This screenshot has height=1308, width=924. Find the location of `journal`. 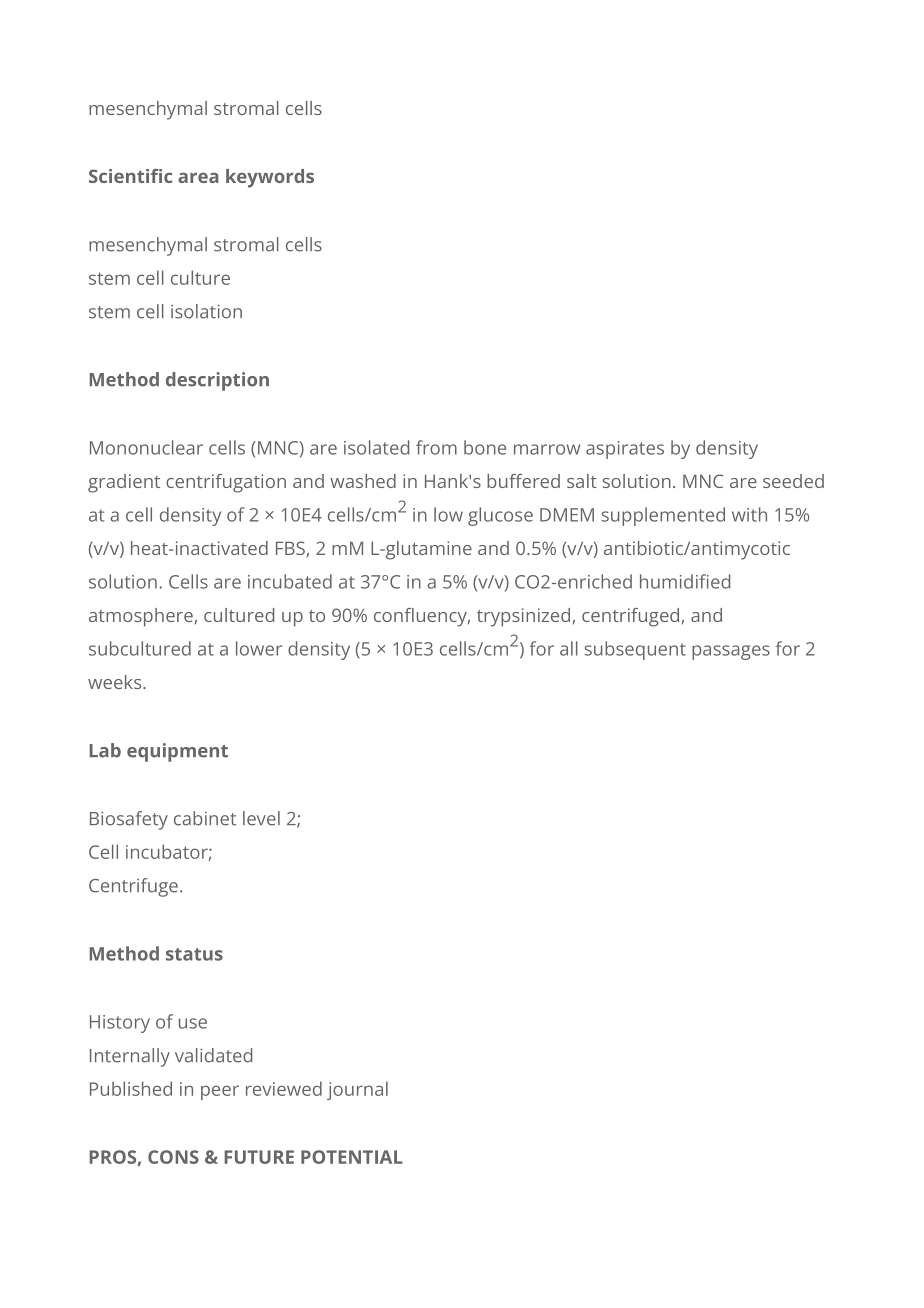

journal is located at coordinates (357, 1090).
